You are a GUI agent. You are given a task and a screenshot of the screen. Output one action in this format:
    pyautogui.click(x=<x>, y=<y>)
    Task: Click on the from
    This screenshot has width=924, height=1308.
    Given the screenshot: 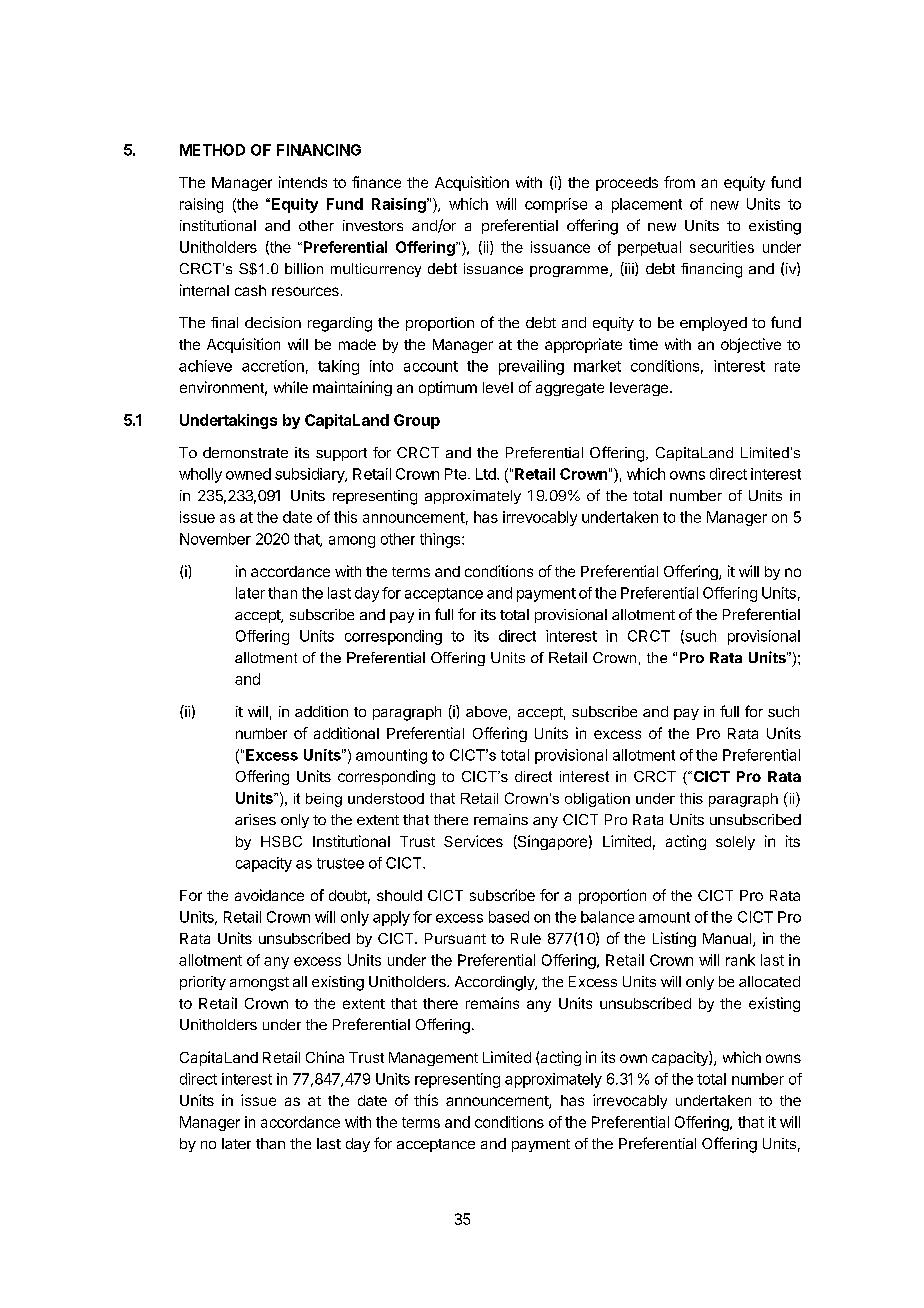 What is the action you would take?
    pyautogui.click(x=679, y=182)
